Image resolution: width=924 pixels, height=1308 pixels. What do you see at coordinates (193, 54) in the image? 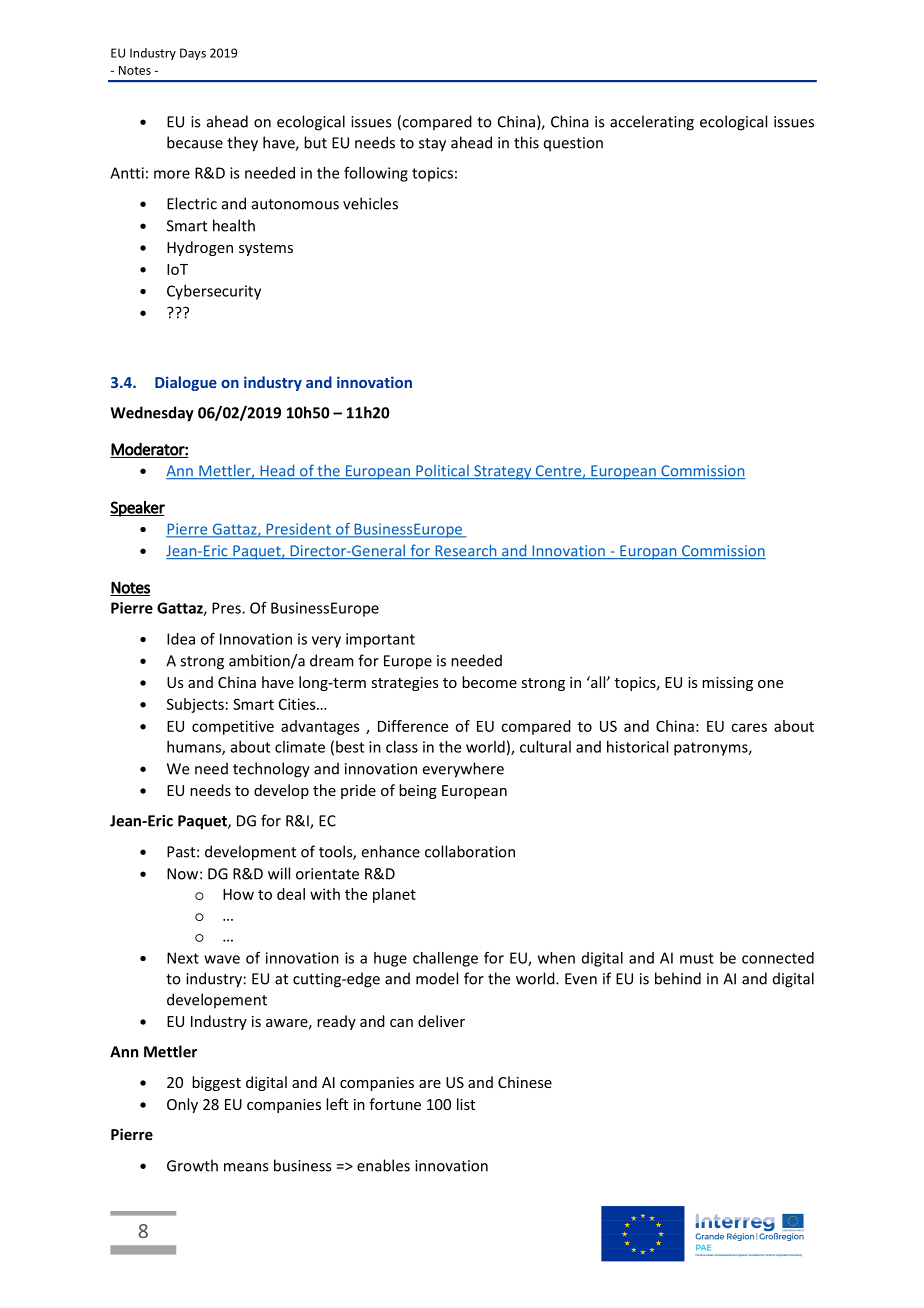
I see `Days` at bounding box center [193, 54].
